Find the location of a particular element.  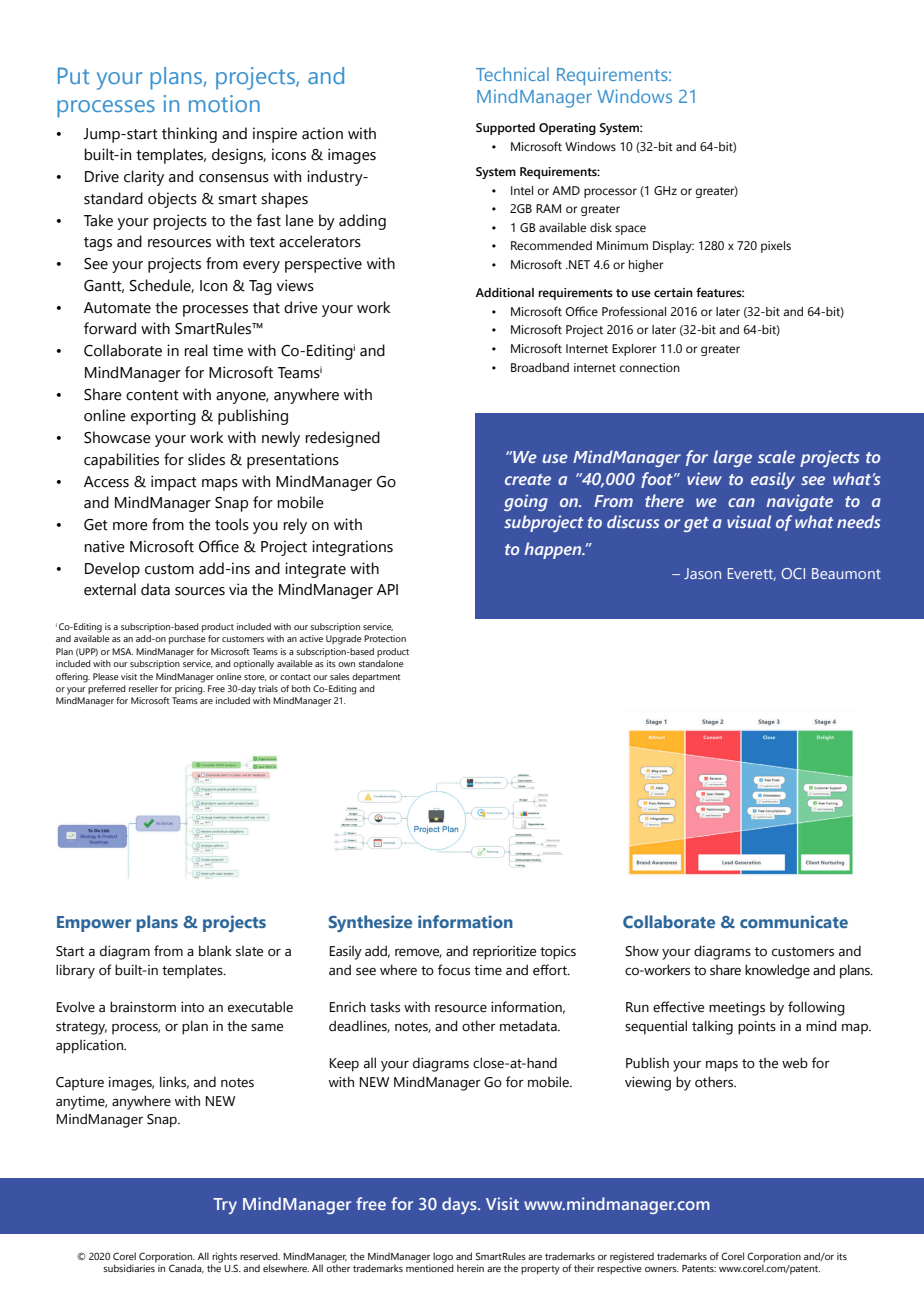

impact is located at coordinates (174, 483).
